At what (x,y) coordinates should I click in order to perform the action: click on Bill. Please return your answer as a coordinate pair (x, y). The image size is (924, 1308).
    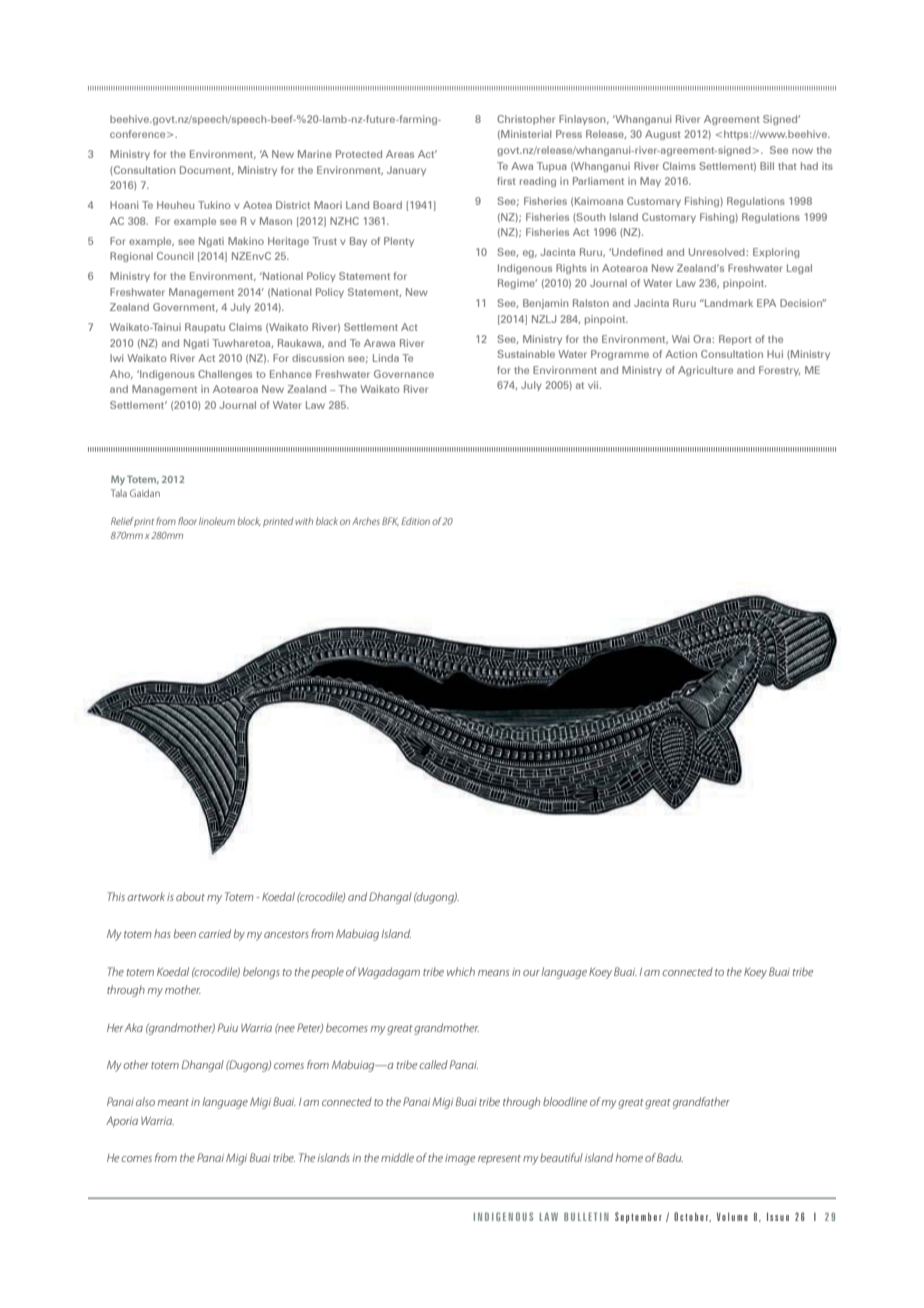
    Looking at the image, I should click on (767, 166).
